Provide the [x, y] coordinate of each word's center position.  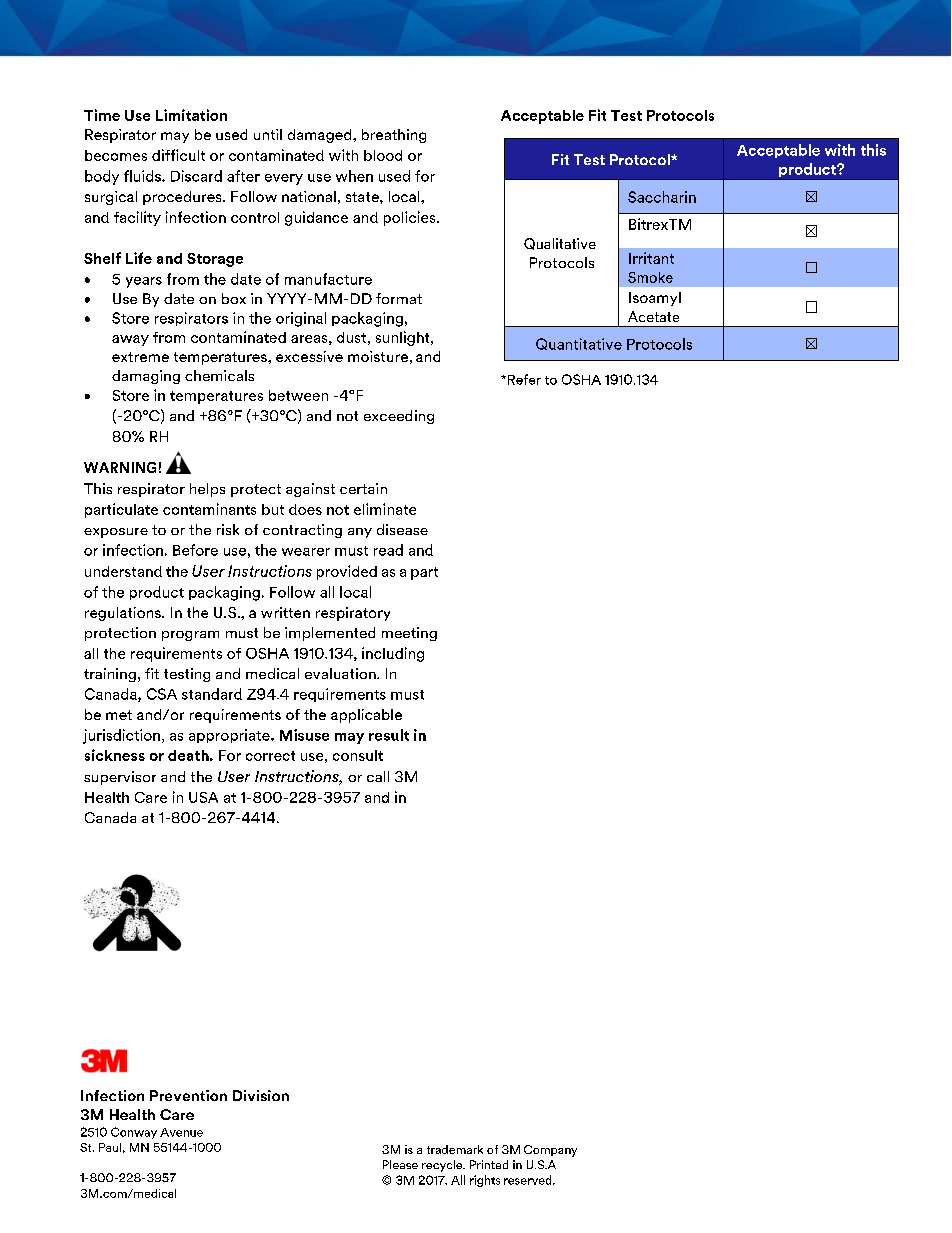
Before [195, 550]
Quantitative [579, 344]
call [378, 776]
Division [261, 1095]
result [389, 735]
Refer [524, 379]
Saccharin [662, 197]
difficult [178, 155]
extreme [140, 357]
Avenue [181, 1132]
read [388, 550]
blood [383, 155]
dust [351, 337]
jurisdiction [121, 736]
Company [550, 1151]
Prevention [188, 1095]
